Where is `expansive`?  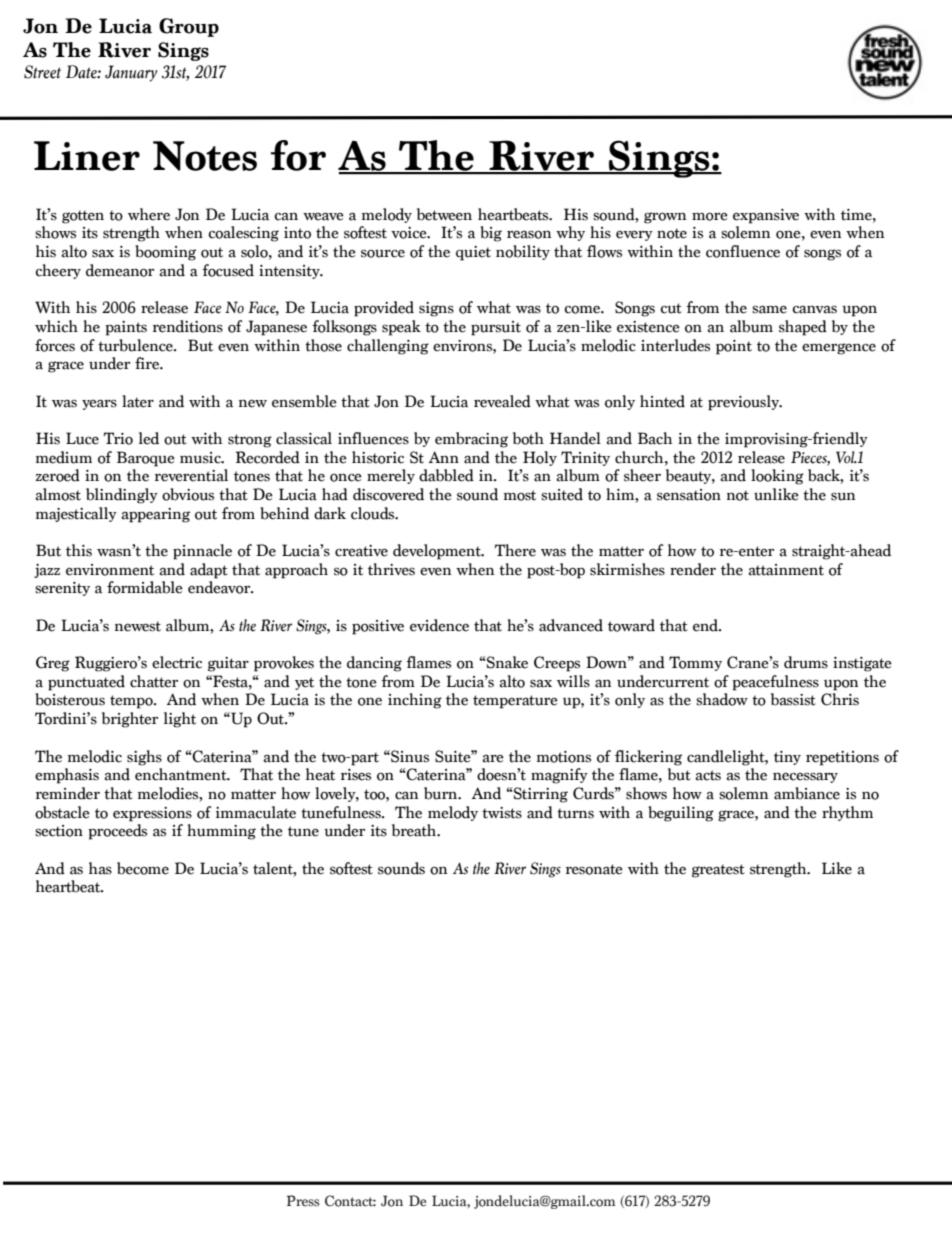
expansive is located at coordinates (766, 216).
